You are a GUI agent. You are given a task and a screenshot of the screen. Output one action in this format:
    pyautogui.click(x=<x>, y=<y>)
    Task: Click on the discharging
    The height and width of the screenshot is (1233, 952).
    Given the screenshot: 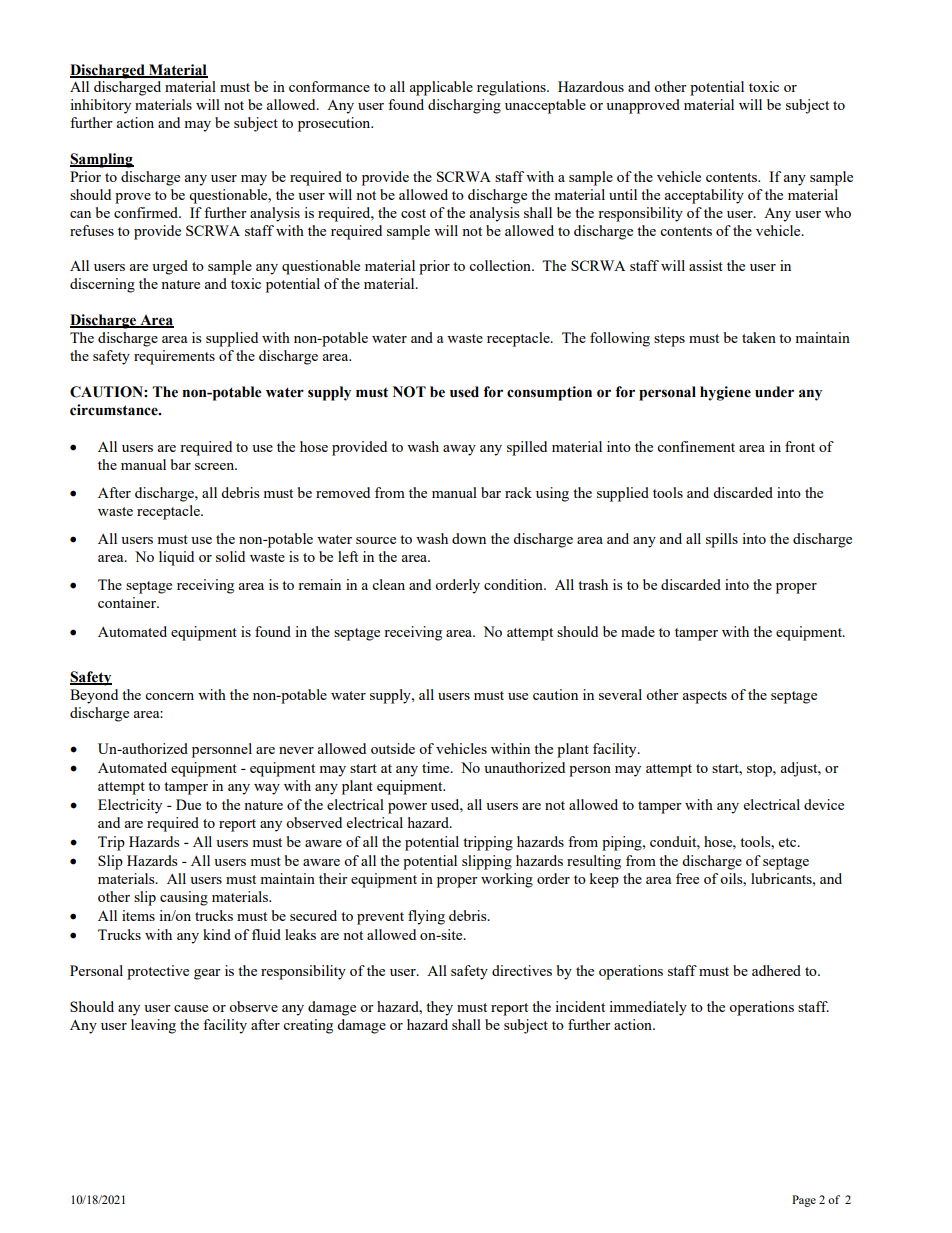 What is the action you would take?
    pyautogui.click(x=464, y=106)
